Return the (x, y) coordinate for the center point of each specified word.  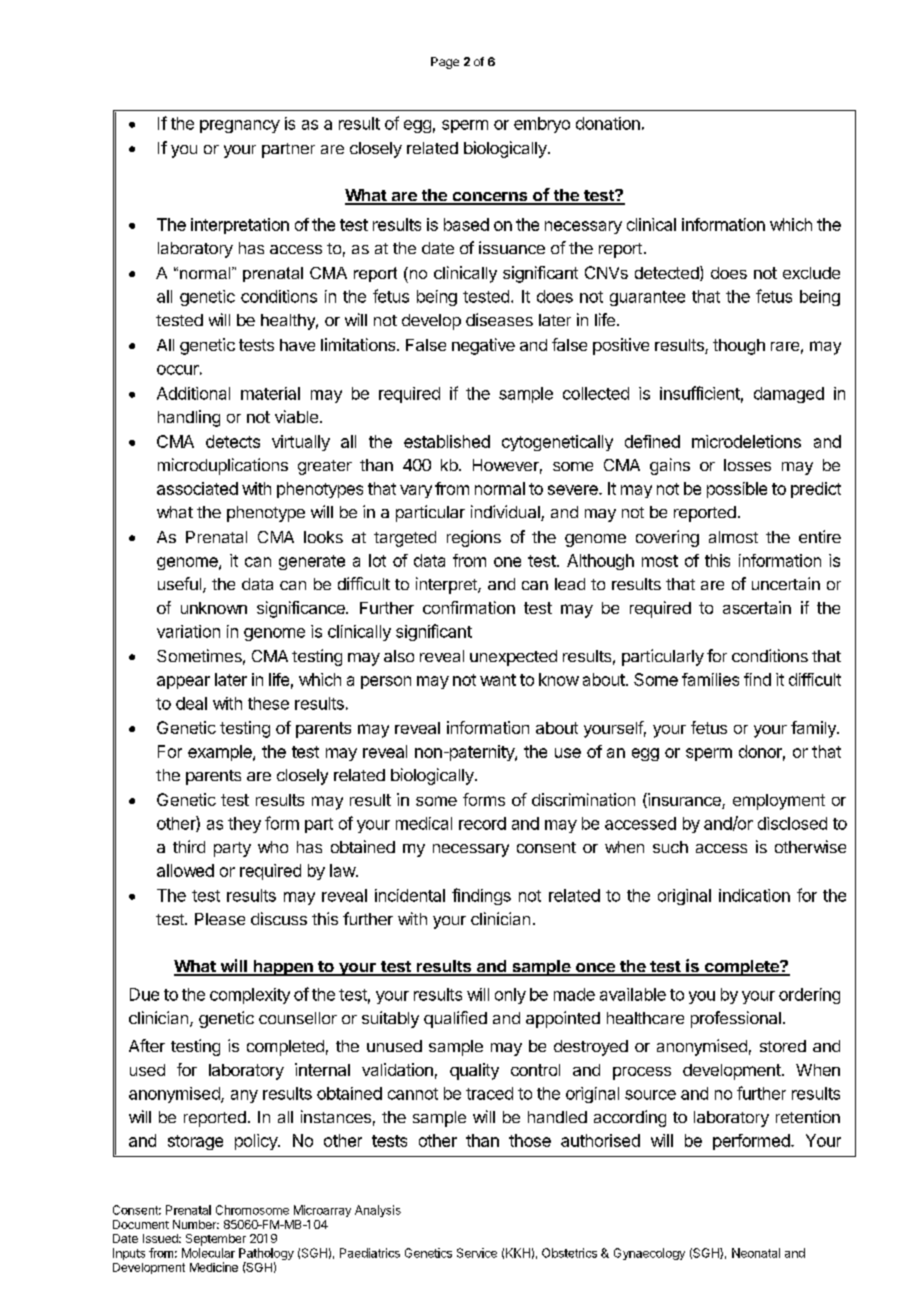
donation (608, 123)
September (216, 1240)
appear (183, 682)
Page (445, 63)
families (710, 679)
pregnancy (240, 126)
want (498, 680)
